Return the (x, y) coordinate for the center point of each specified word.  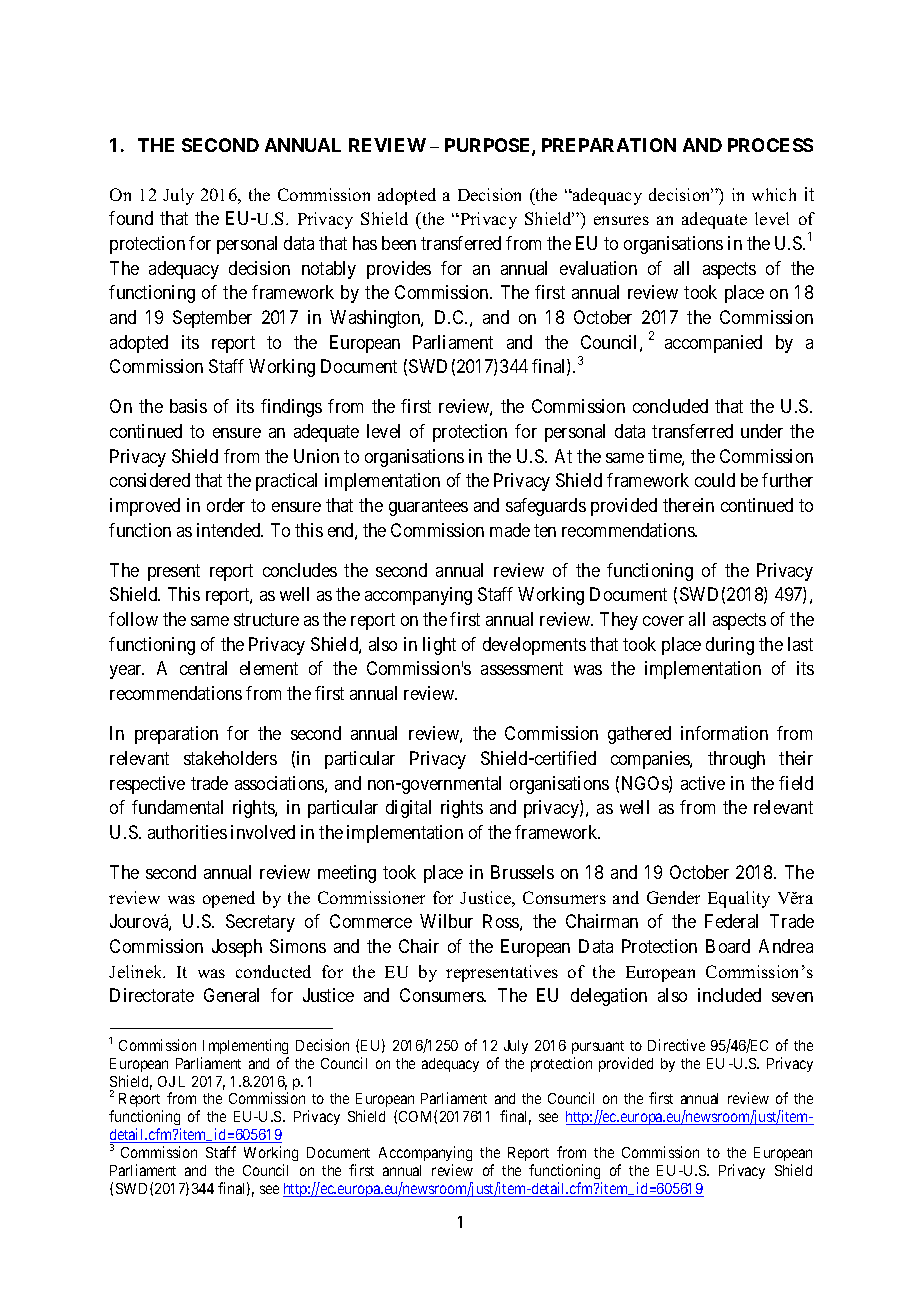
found (131, 218)
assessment (522, 669)
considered (150, 480)
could (715, 480)
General (231, 995)
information (724, 733)
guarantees (428, 507)
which (774, 194)
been (399, 243)
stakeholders (230, 758)
